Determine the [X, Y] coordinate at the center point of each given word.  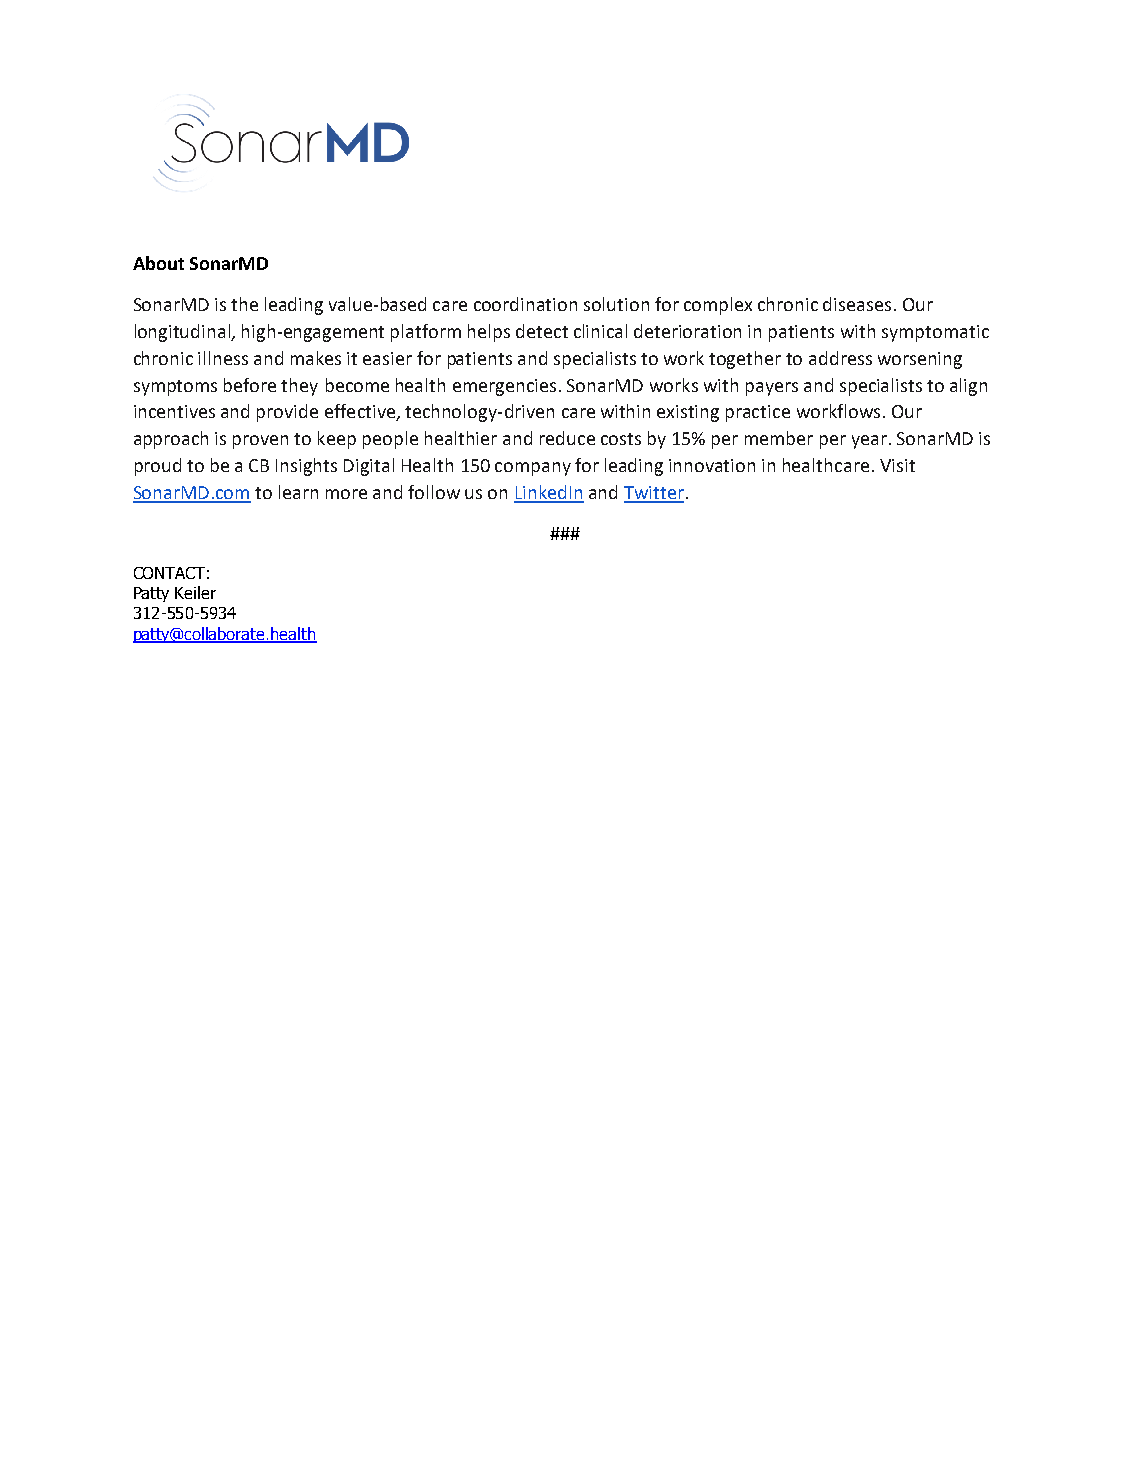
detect [542, 331]
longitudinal [183, 333]
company [533, 469]
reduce [567, 438]
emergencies [504, 387]
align [968, 387]
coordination [525, 304]
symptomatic [935, 333]
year [869, 442]
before [250, 385]
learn [298, 492]
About [158, 263]
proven [260, 442]
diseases [857, 304]
